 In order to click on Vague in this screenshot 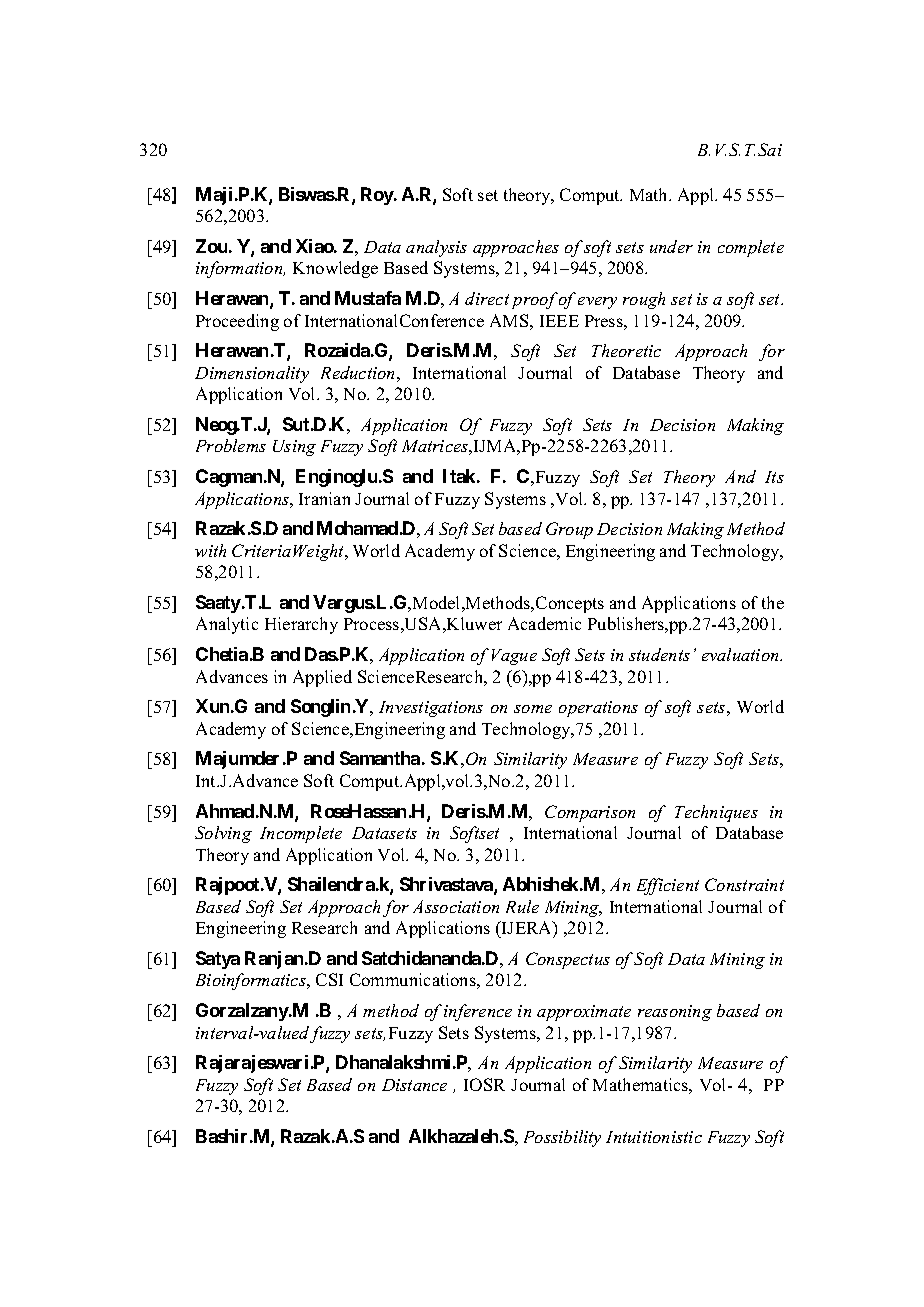, I will do `click(514, 657)`.
